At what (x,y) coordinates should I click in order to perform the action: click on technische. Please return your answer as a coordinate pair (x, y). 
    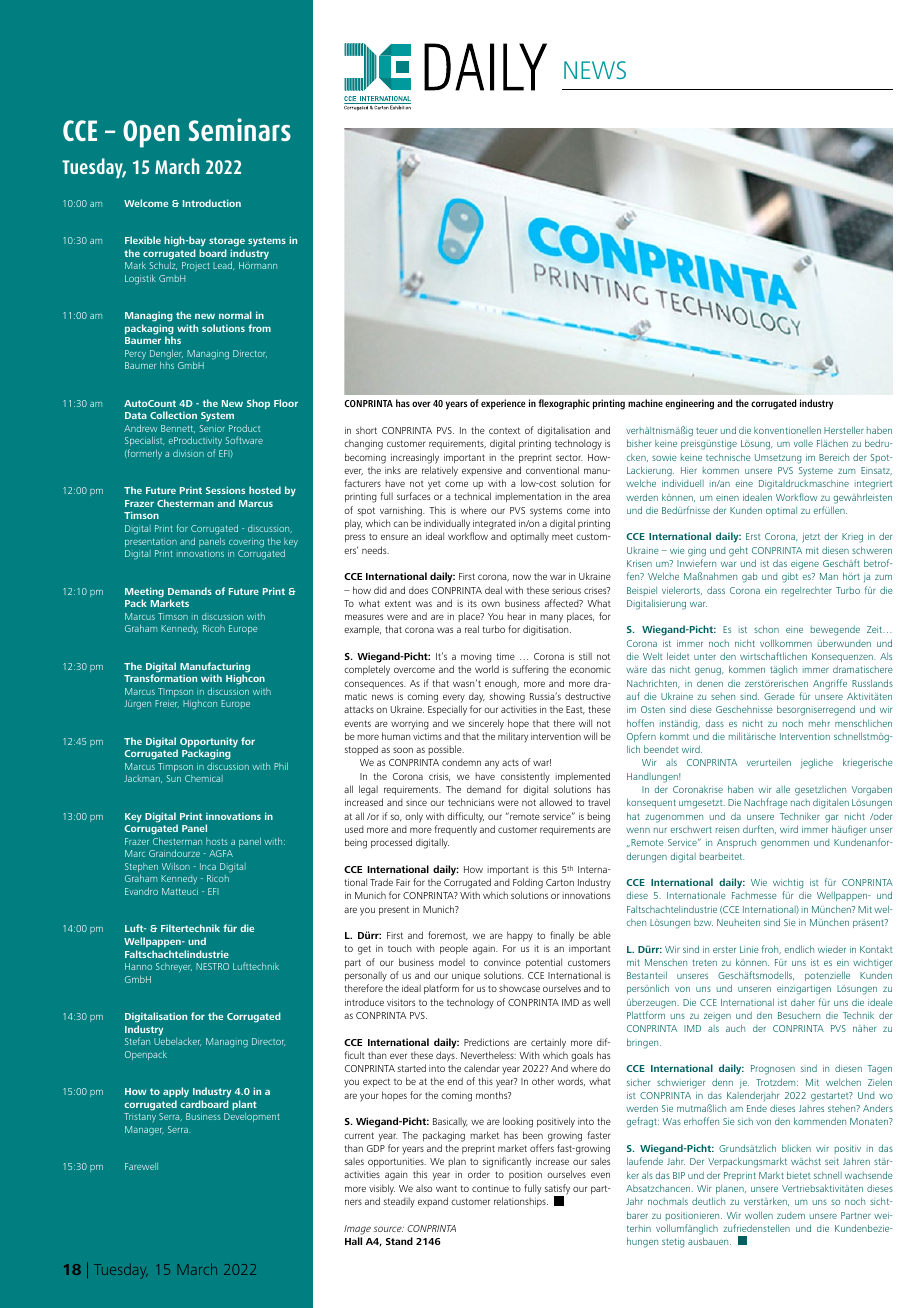
    Looking at the image, I should click on (728, 457).
